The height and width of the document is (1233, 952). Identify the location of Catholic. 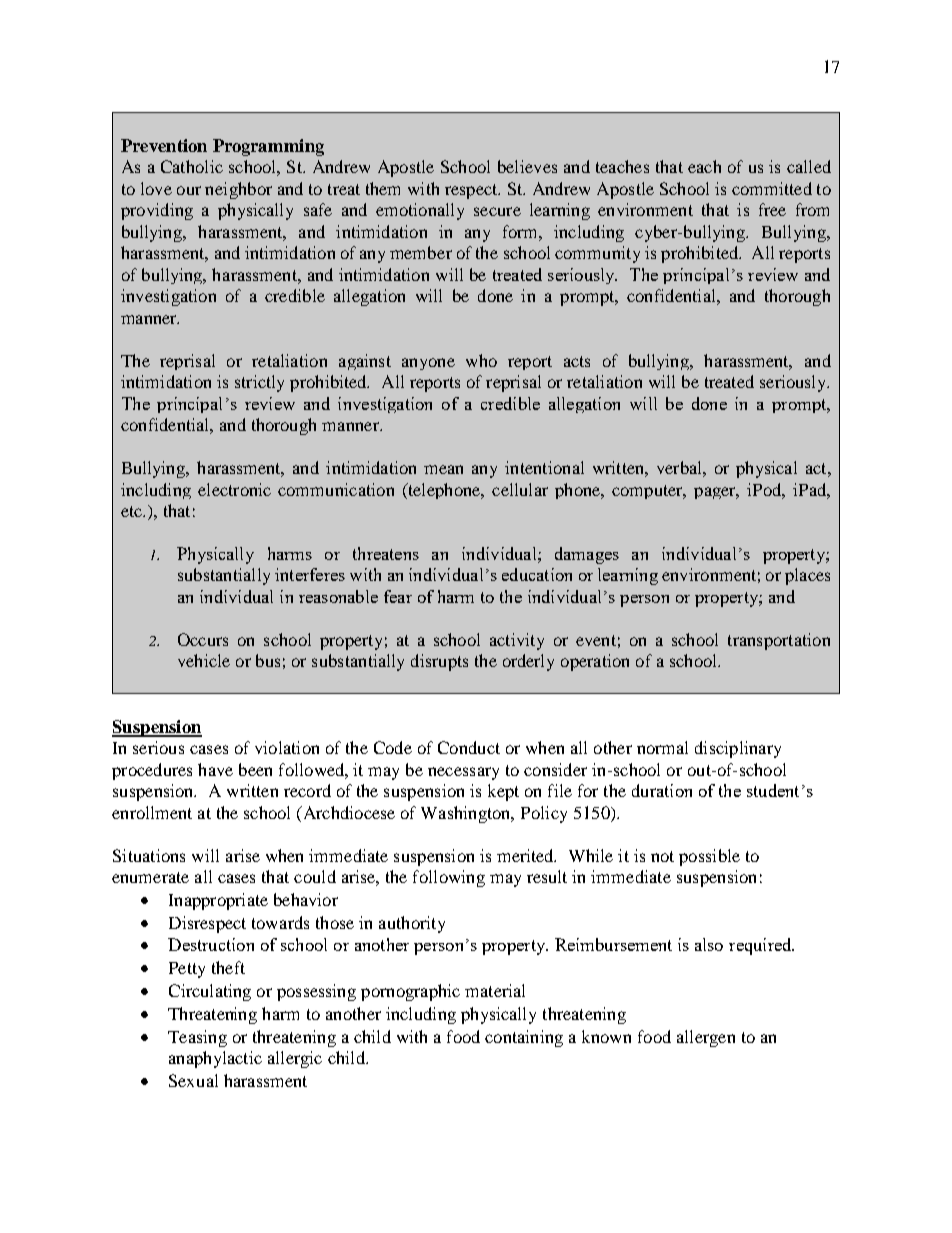
(192, 166).
